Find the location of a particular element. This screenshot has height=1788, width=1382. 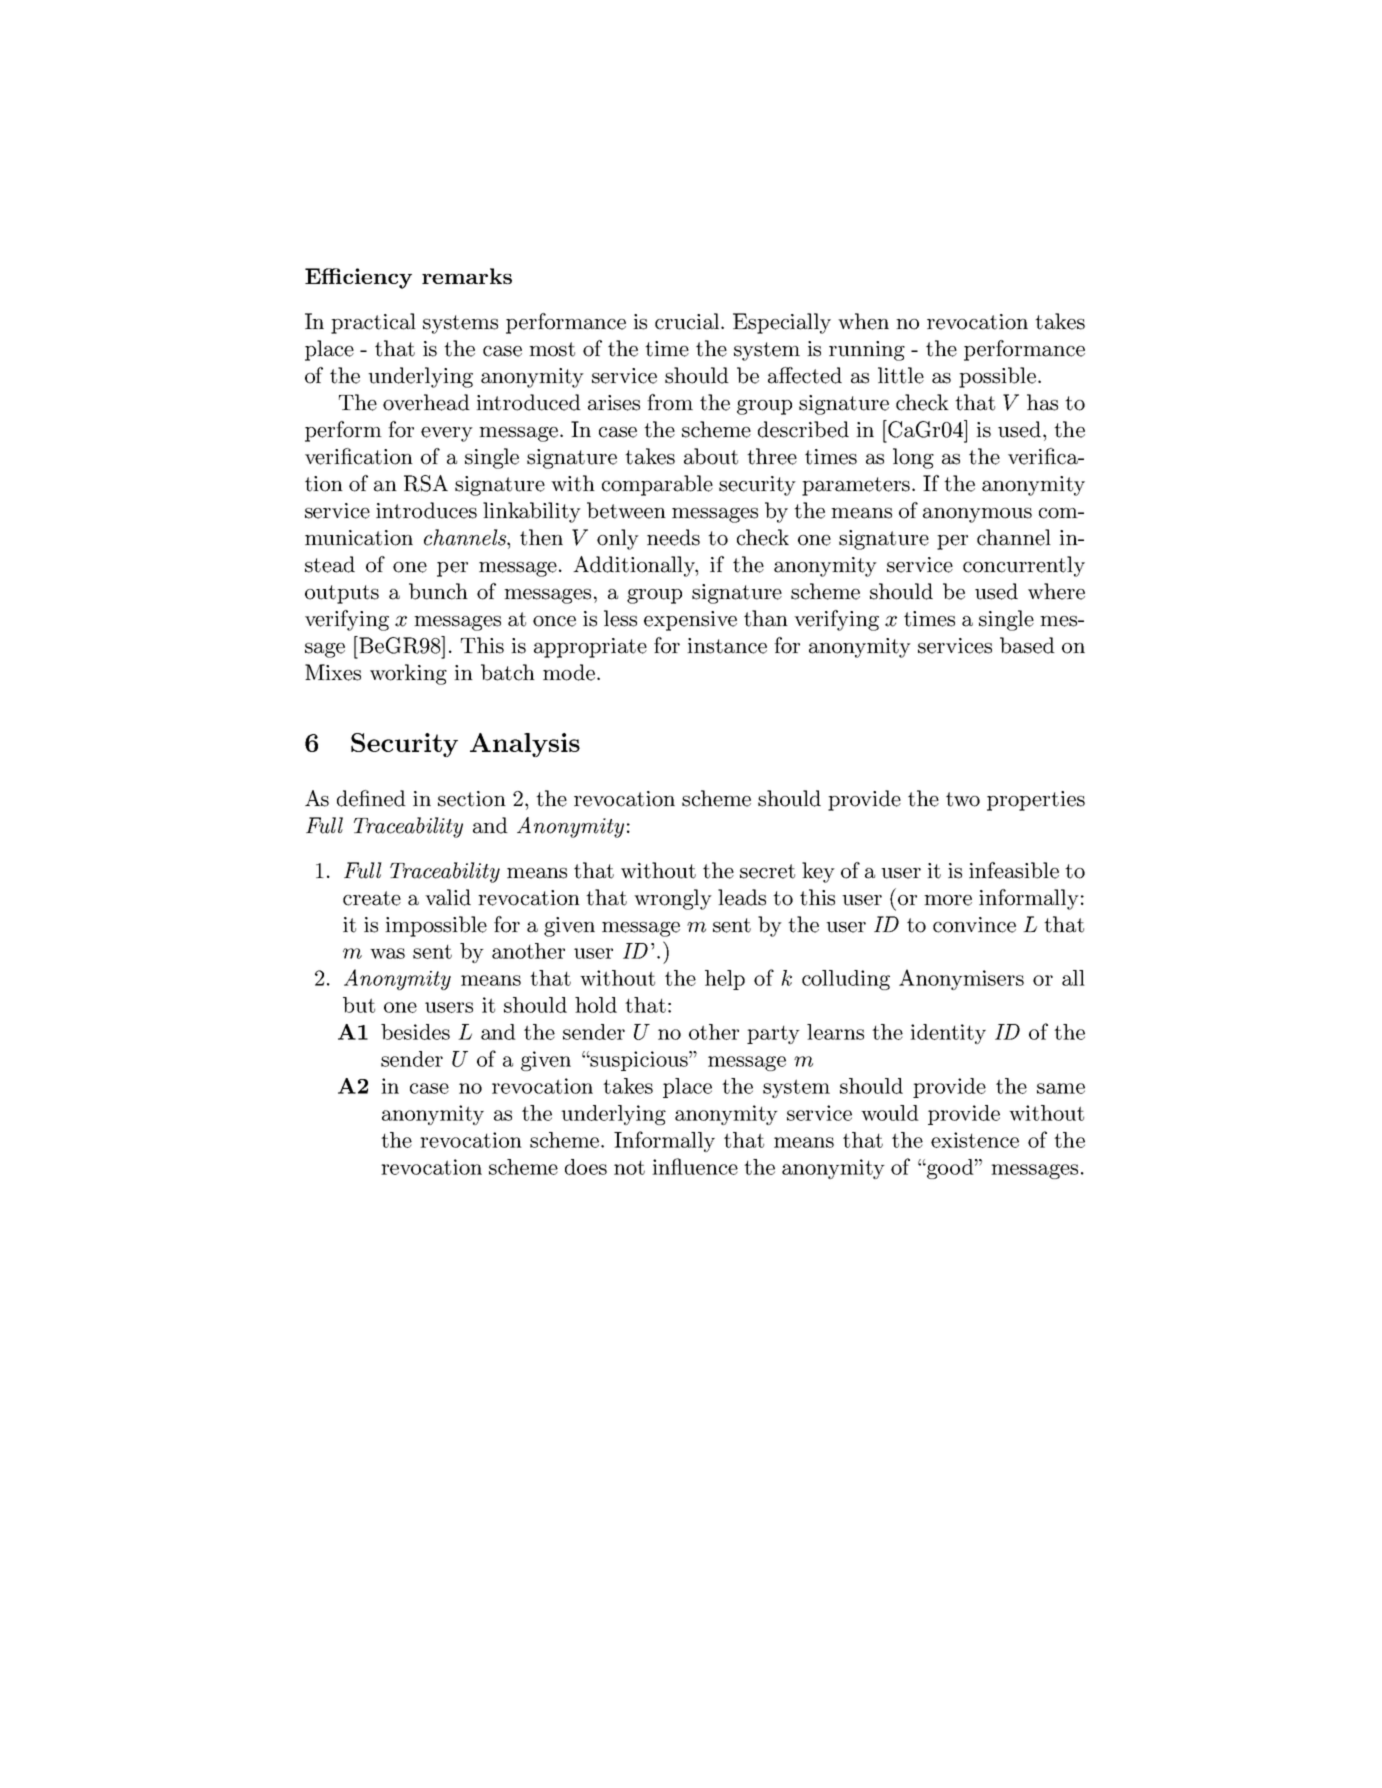

anonymous is located at coordinates (977, 515).
